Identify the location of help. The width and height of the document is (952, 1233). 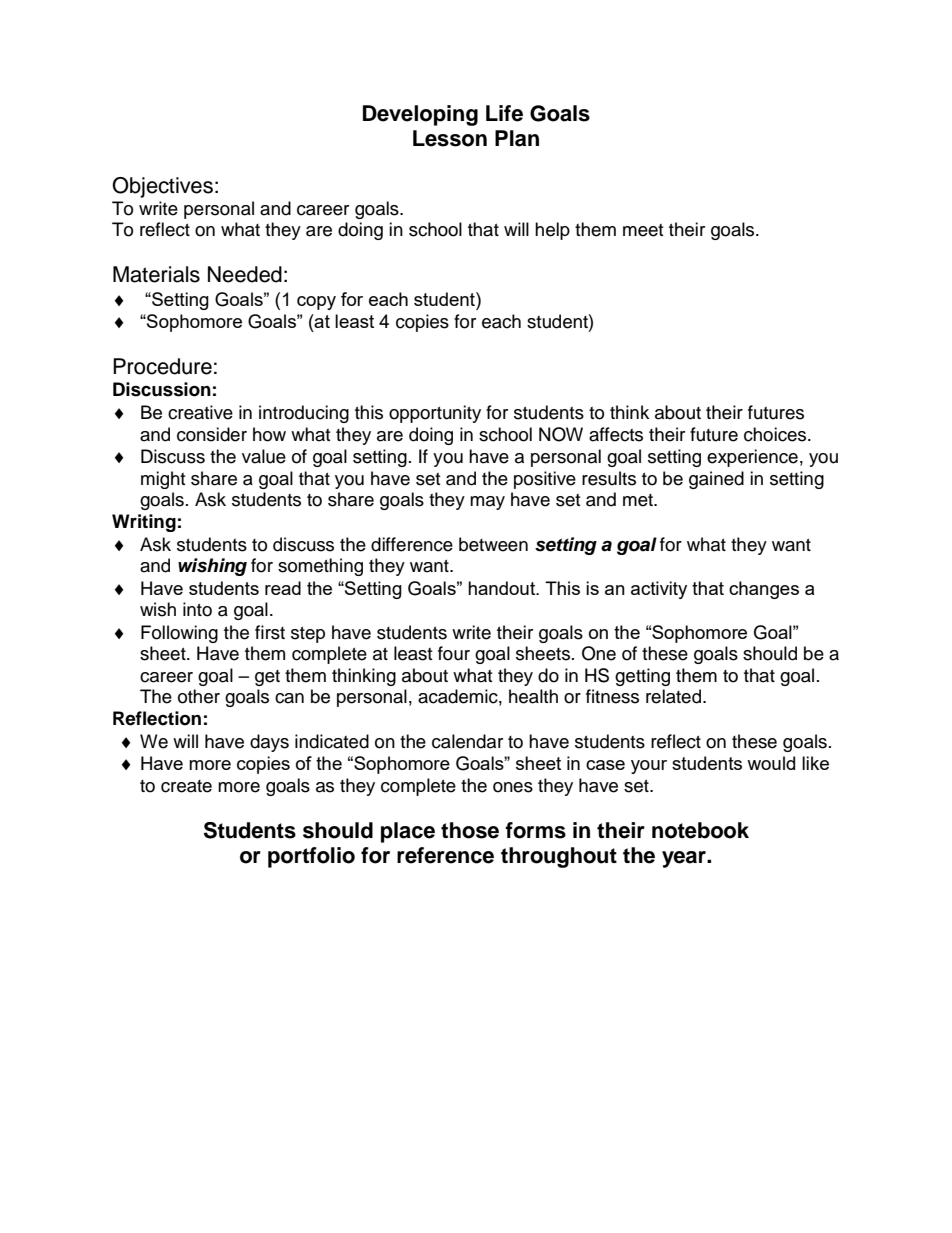
(552, 231).
